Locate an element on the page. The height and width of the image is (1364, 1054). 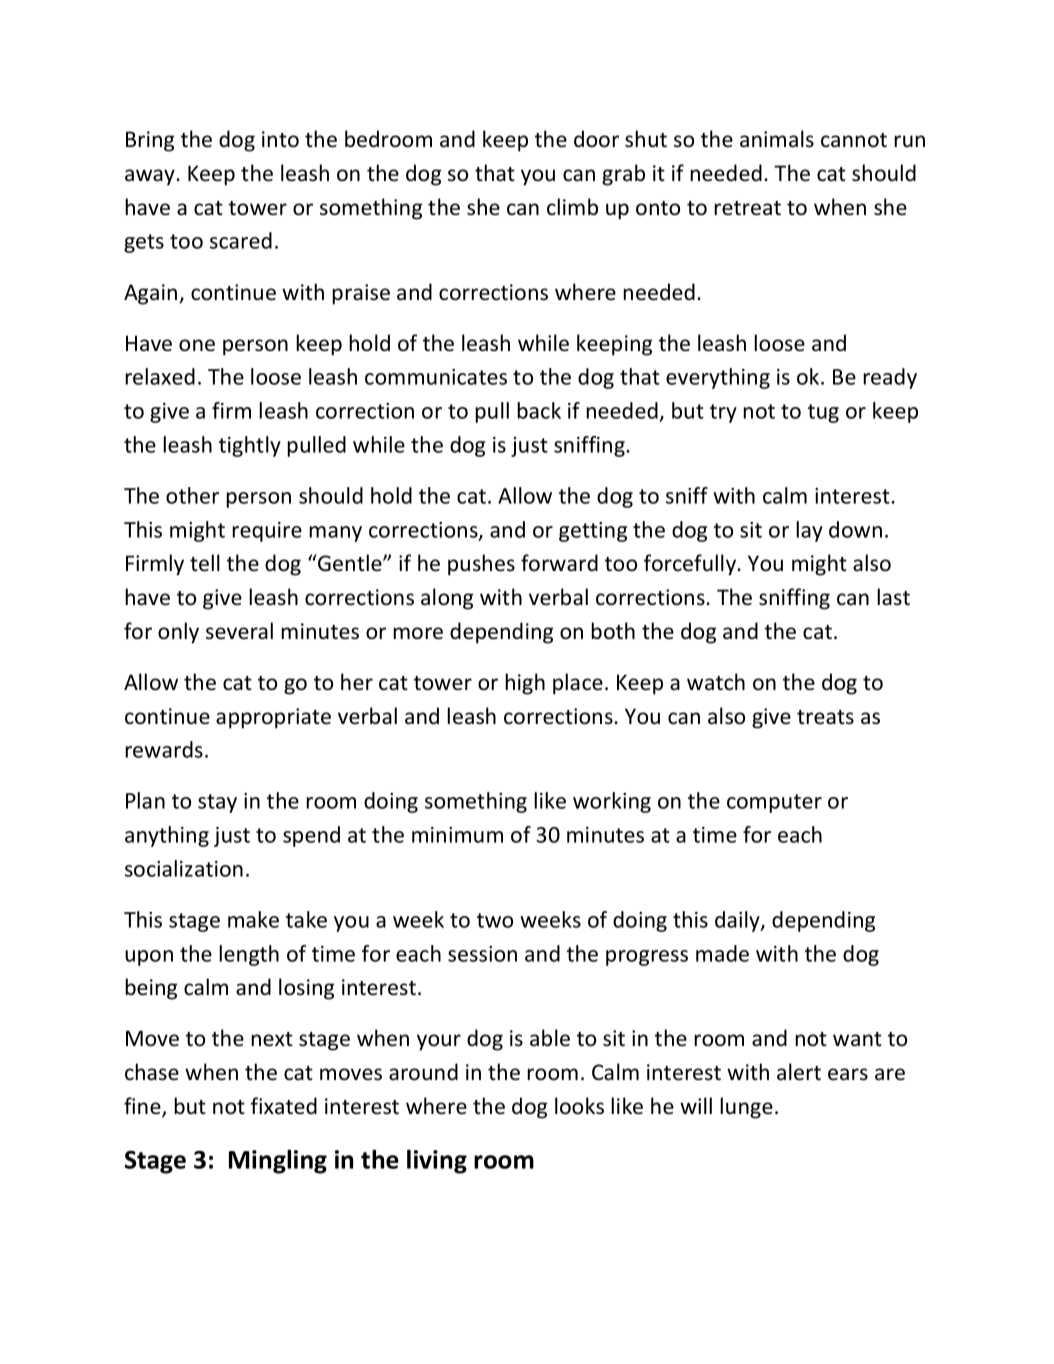
cannot is located at coordinates (854, 140).
